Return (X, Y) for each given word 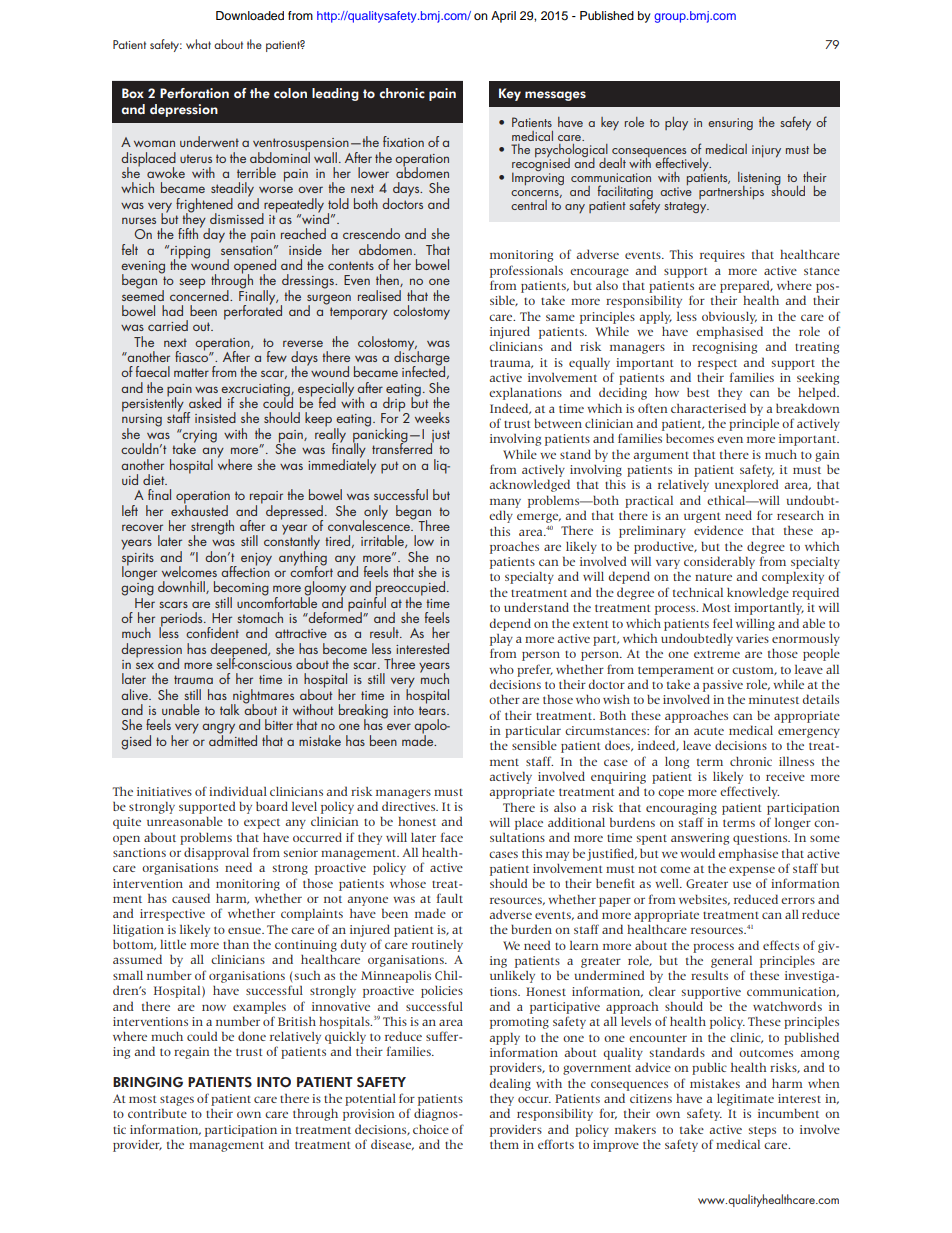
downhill (182, 587)
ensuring (730, 124)
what (198, 44)
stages (177, 1101)
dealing (510, 1084)
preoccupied (410, 589)
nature (713, 577)
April (503, 17)
